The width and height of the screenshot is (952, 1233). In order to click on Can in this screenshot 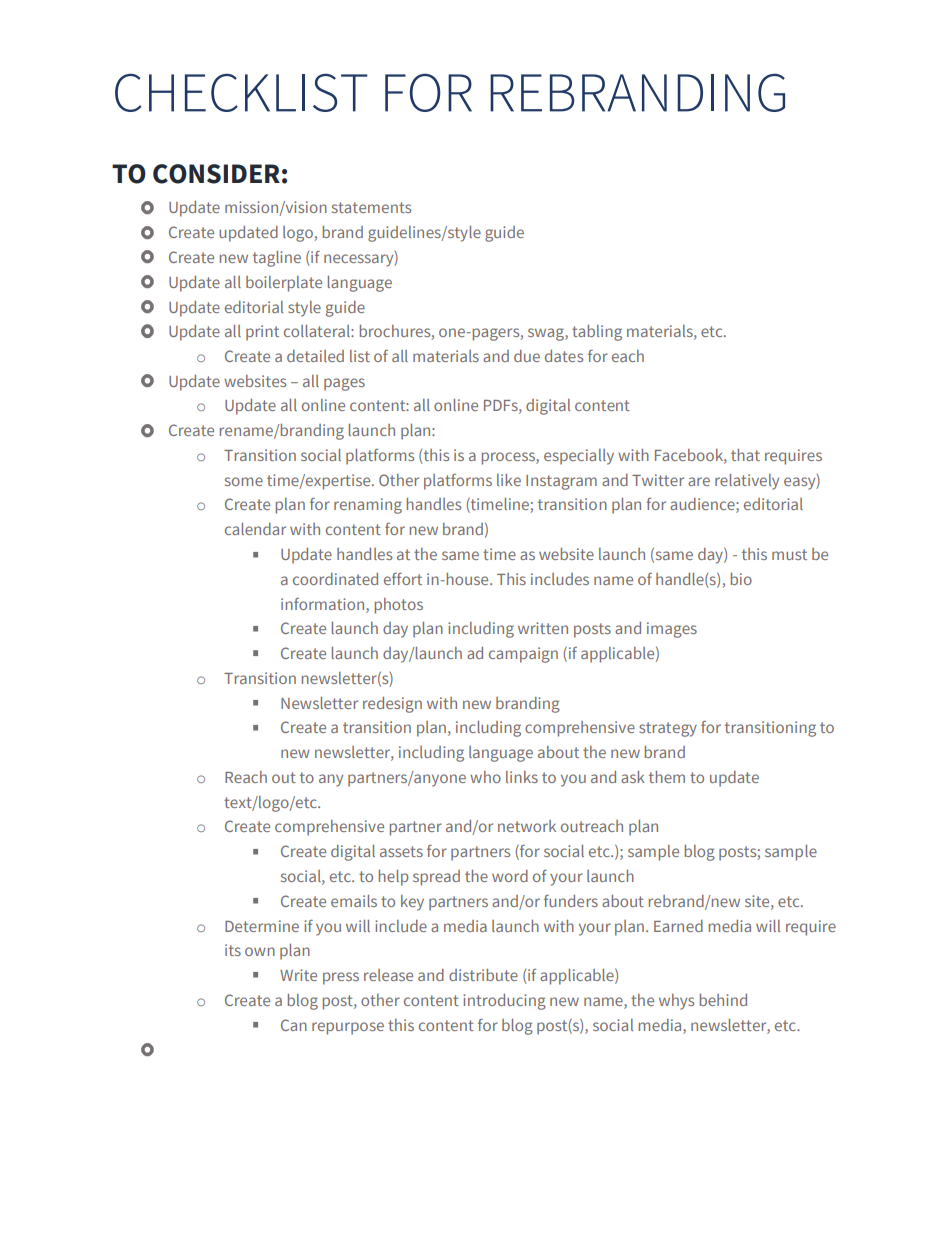, I will do `click(294, 1025)`.
